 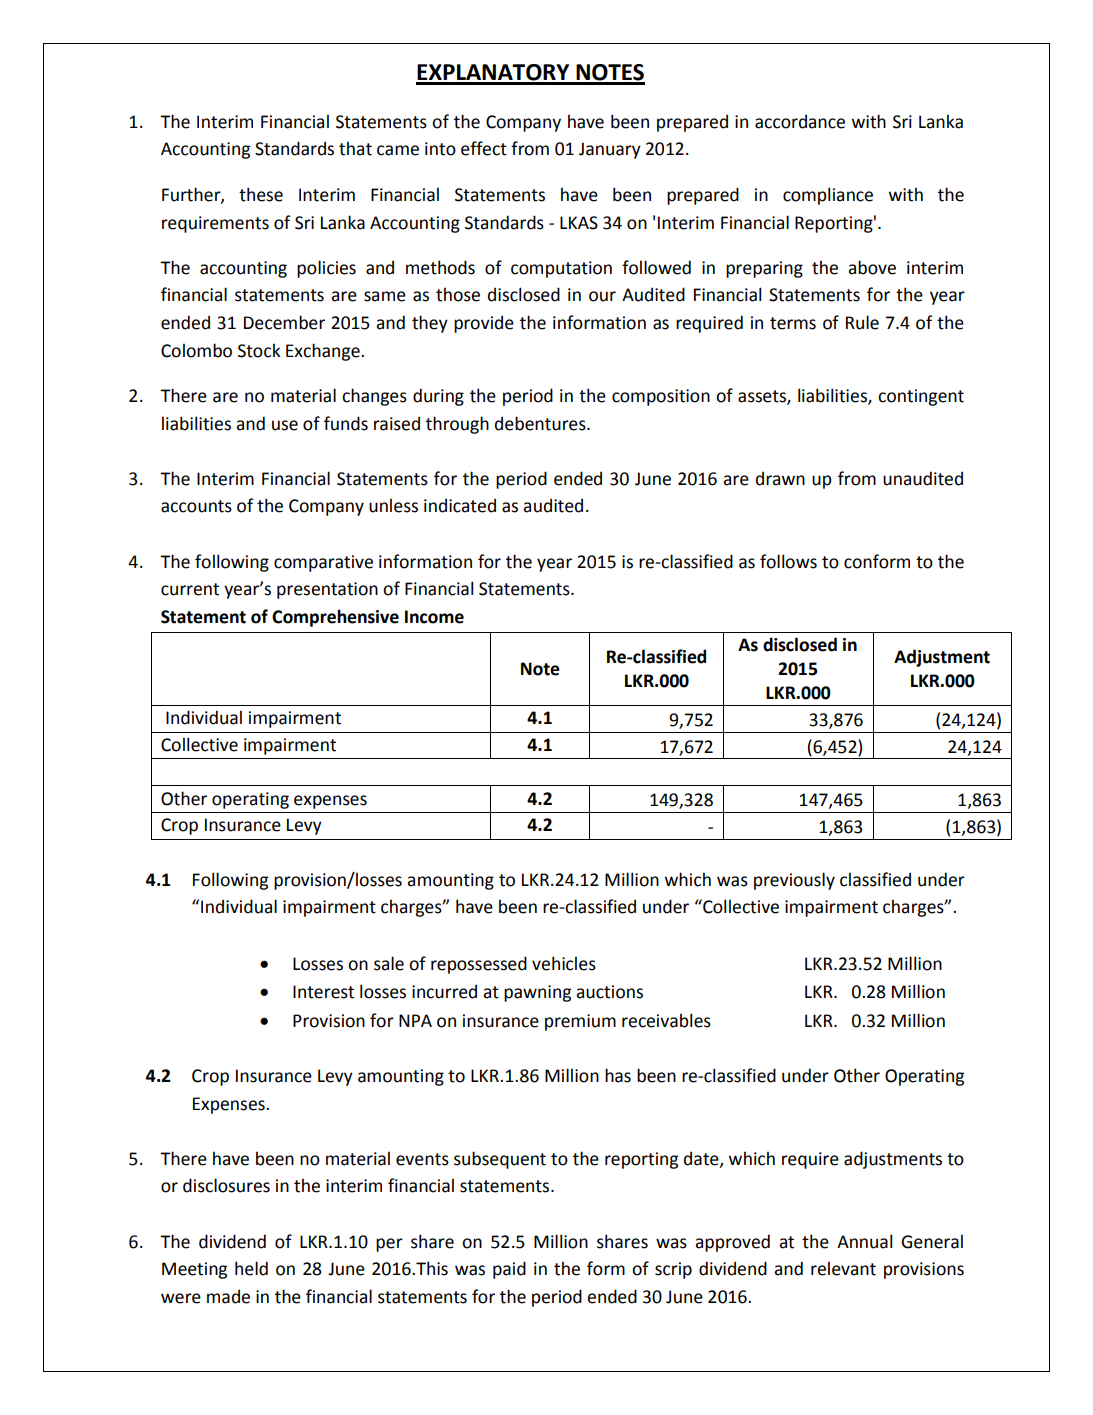 I want to click on Income, so click(x=434, y=617).
